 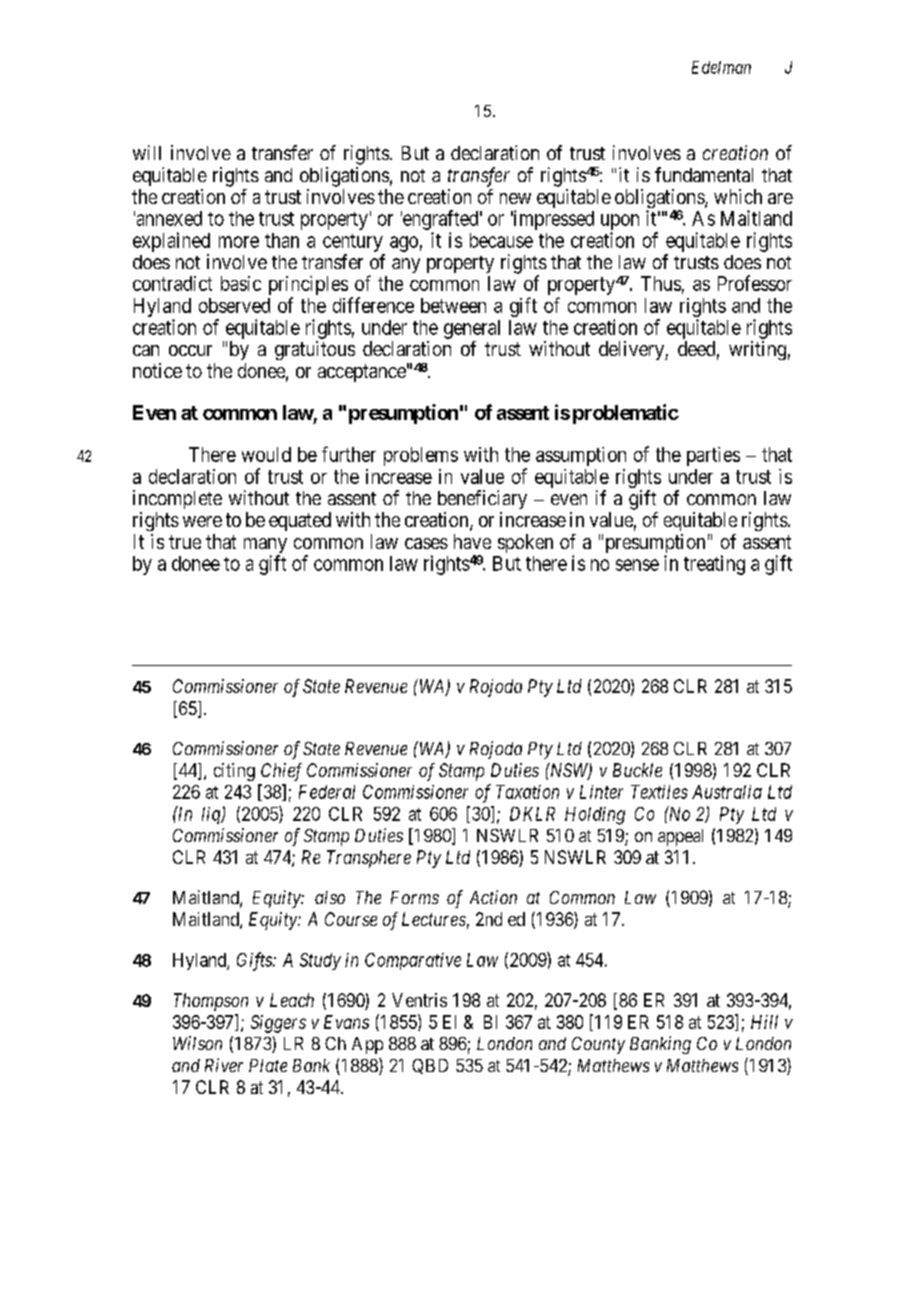 I want to click on Edelman, so click(x=721, y=67).
